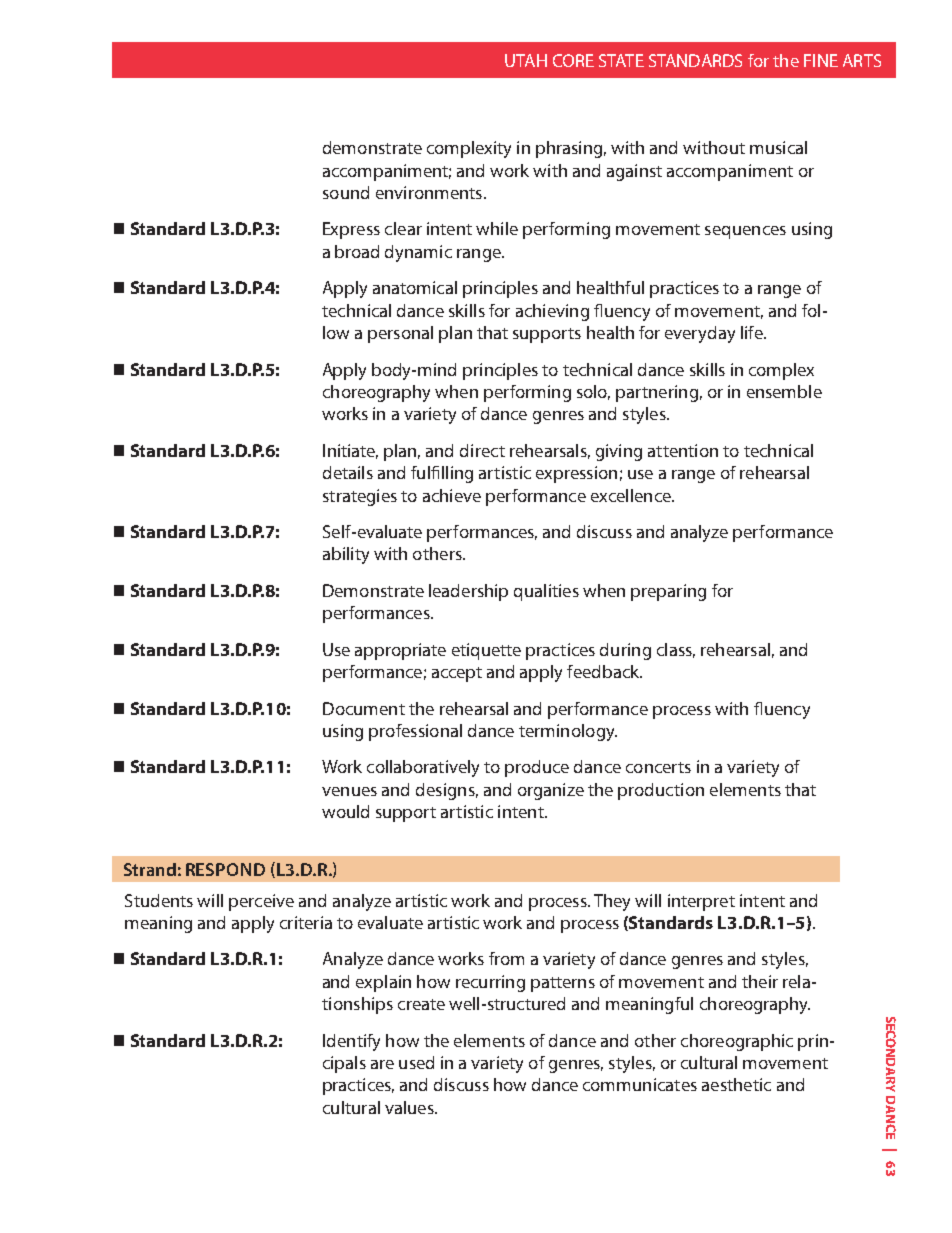 This image has height=1233, width=952. I want to click on direct, so click(482, 450).
